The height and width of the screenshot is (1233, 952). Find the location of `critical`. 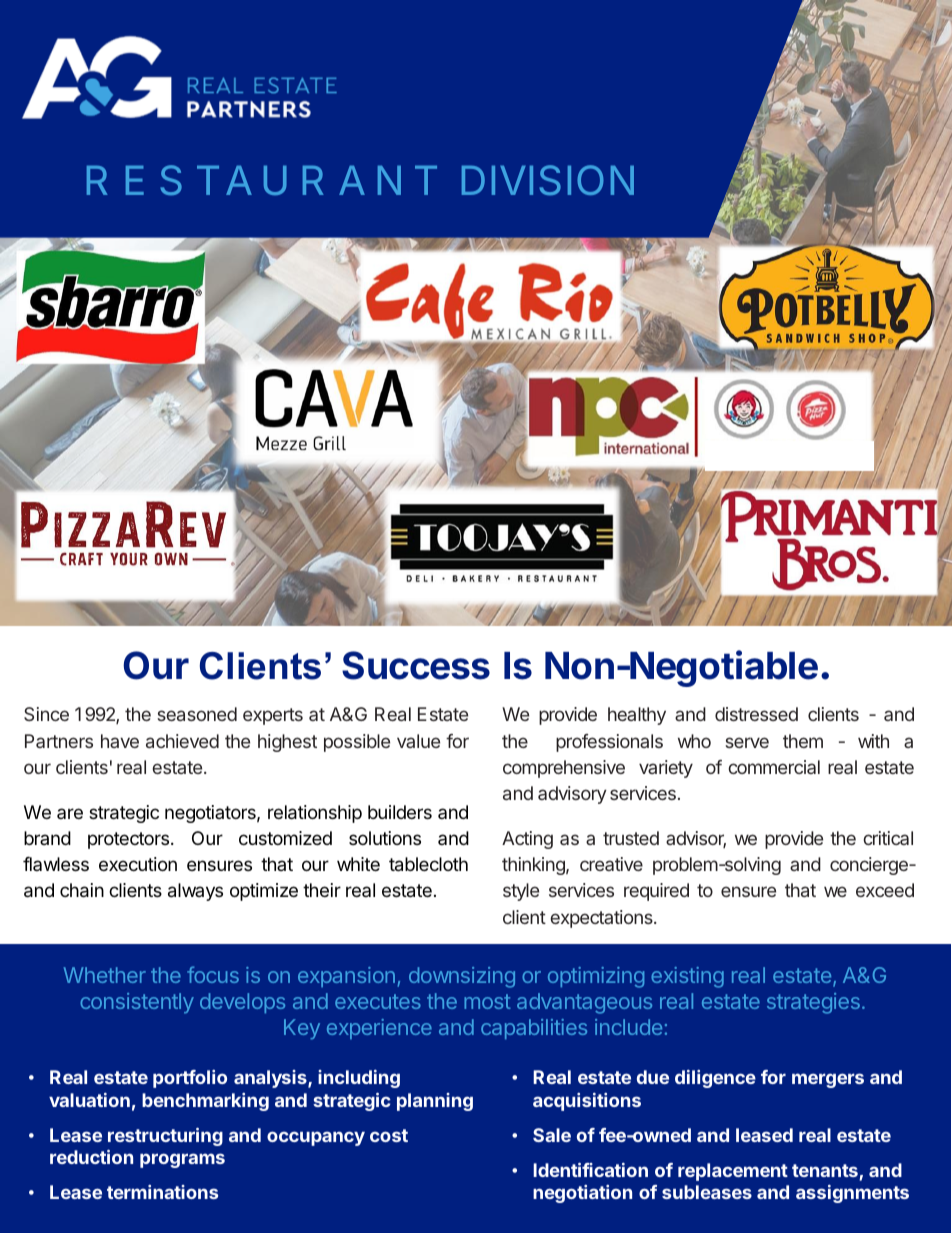

critical is located at coordinates (888, 838).
